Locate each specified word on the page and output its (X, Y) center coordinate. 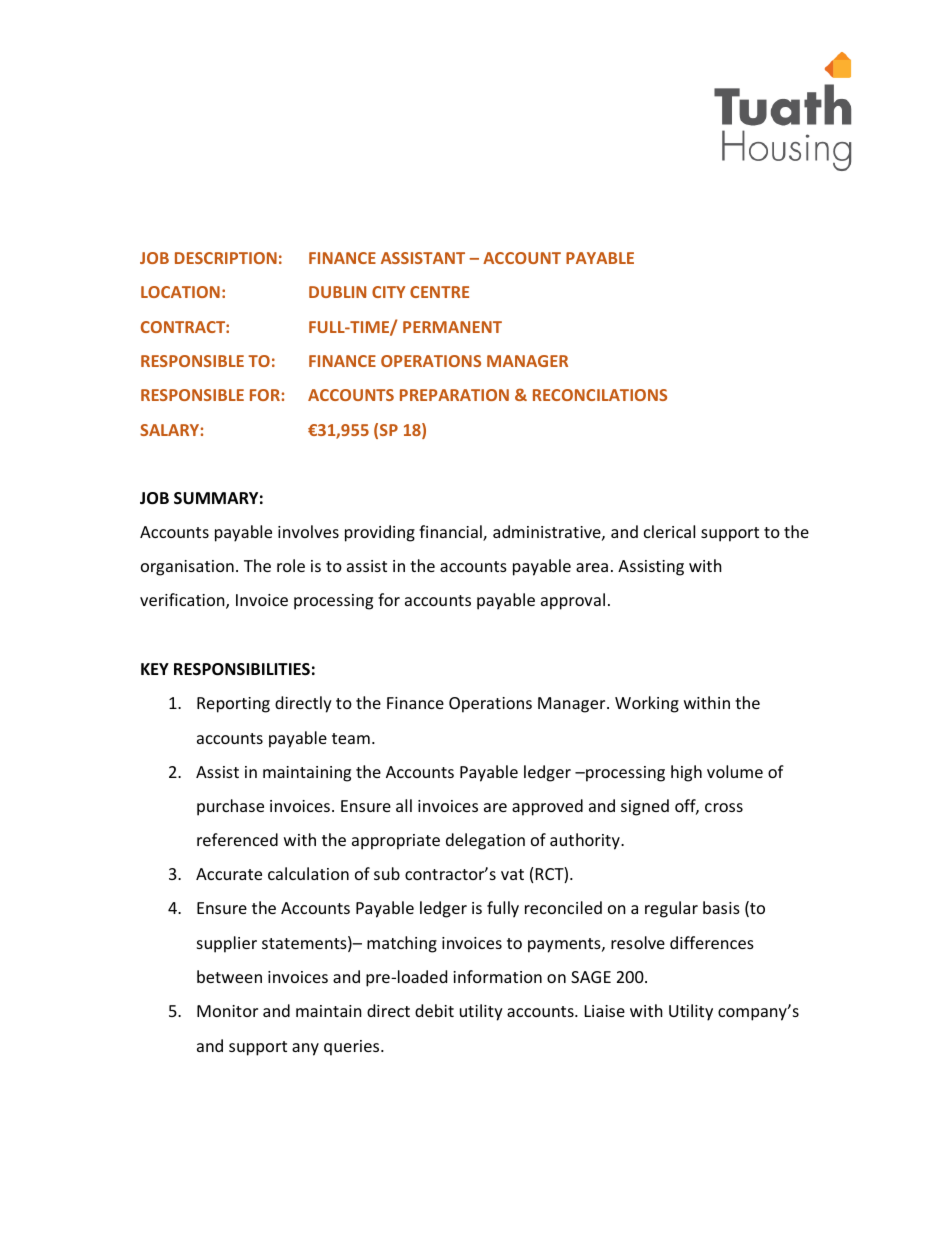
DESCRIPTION (226, 258)
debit (434, 1010)
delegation (485, 841)
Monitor (227, 1011)
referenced (237, 839)
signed (645, 807)
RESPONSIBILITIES (242, 669)
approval (573, 601)
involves (308, 531)
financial (451, 533)
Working (647, 704)
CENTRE (439, 292)
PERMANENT (452, 327)
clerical (669, 531)
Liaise (605, 1011)
